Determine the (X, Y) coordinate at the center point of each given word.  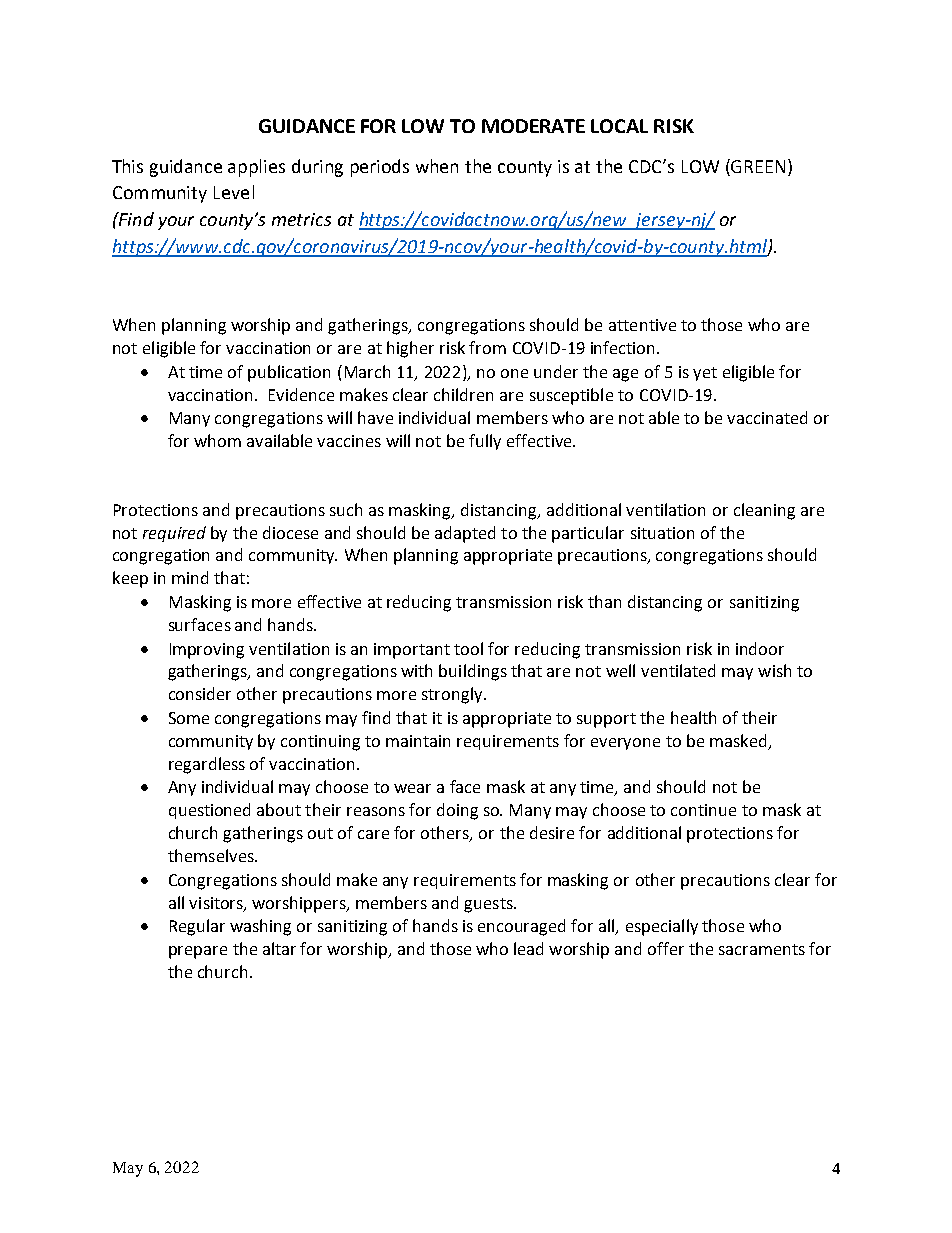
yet (705, 374)
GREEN (757, 166)
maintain (418, 741)
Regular (197, 927)
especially (662, 927)
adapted (465, 534)
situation (662, 533)
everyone (625, 744)
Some (189, 718)
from (487, 347)
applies (256, 168)
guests (489, 905)
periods (380, 168)
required (174, 534)
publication (289, 373)
